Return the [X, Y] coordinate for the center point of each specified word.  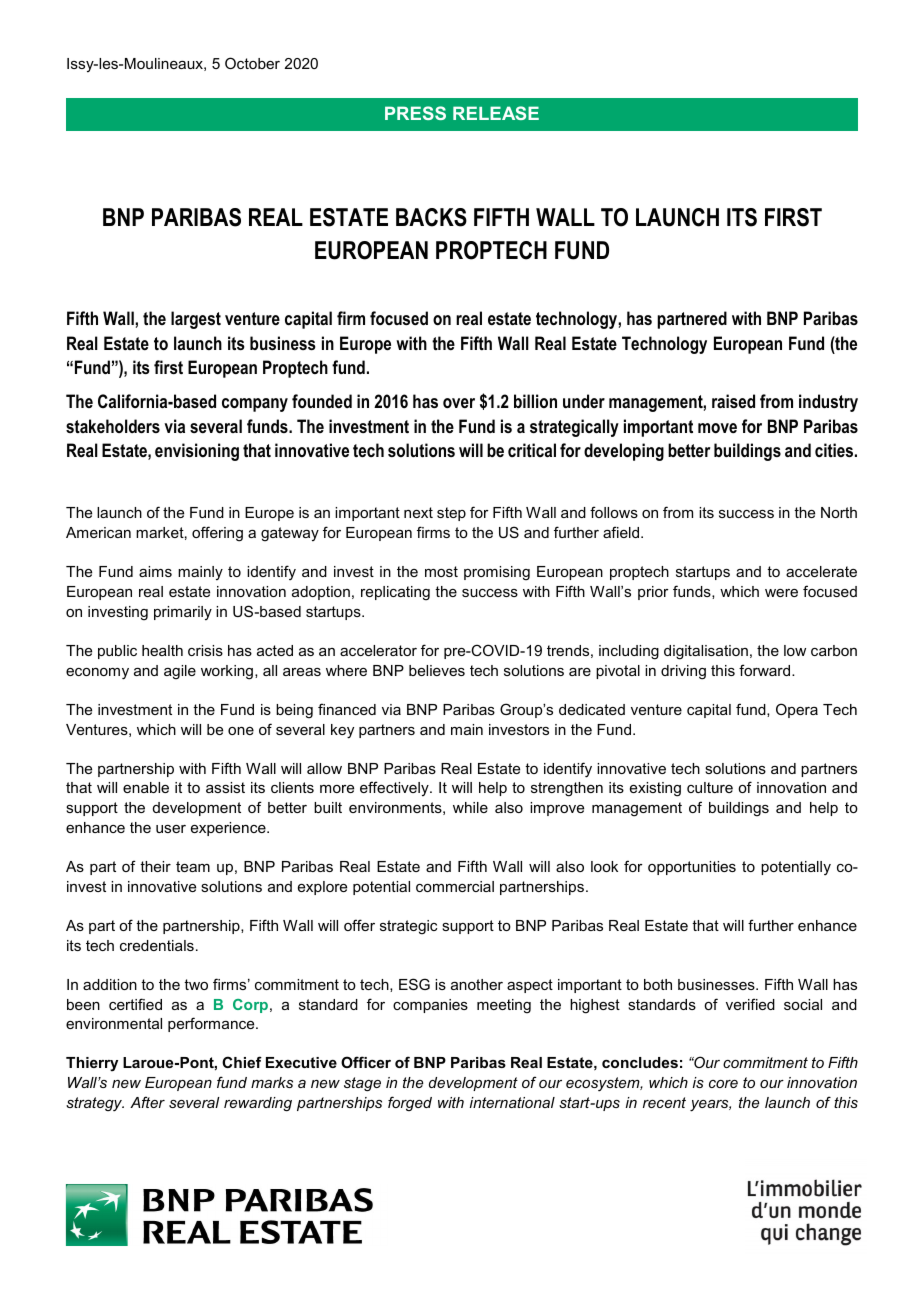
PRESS [415, 113]
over [459, 403]
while [470, 807]
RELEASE [496, 113]
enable [146, 787]
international [512, 1102]
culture [710, 787]
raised [733, 401]
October [252, 63]
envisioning [197, 452]
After [147, 1102]
